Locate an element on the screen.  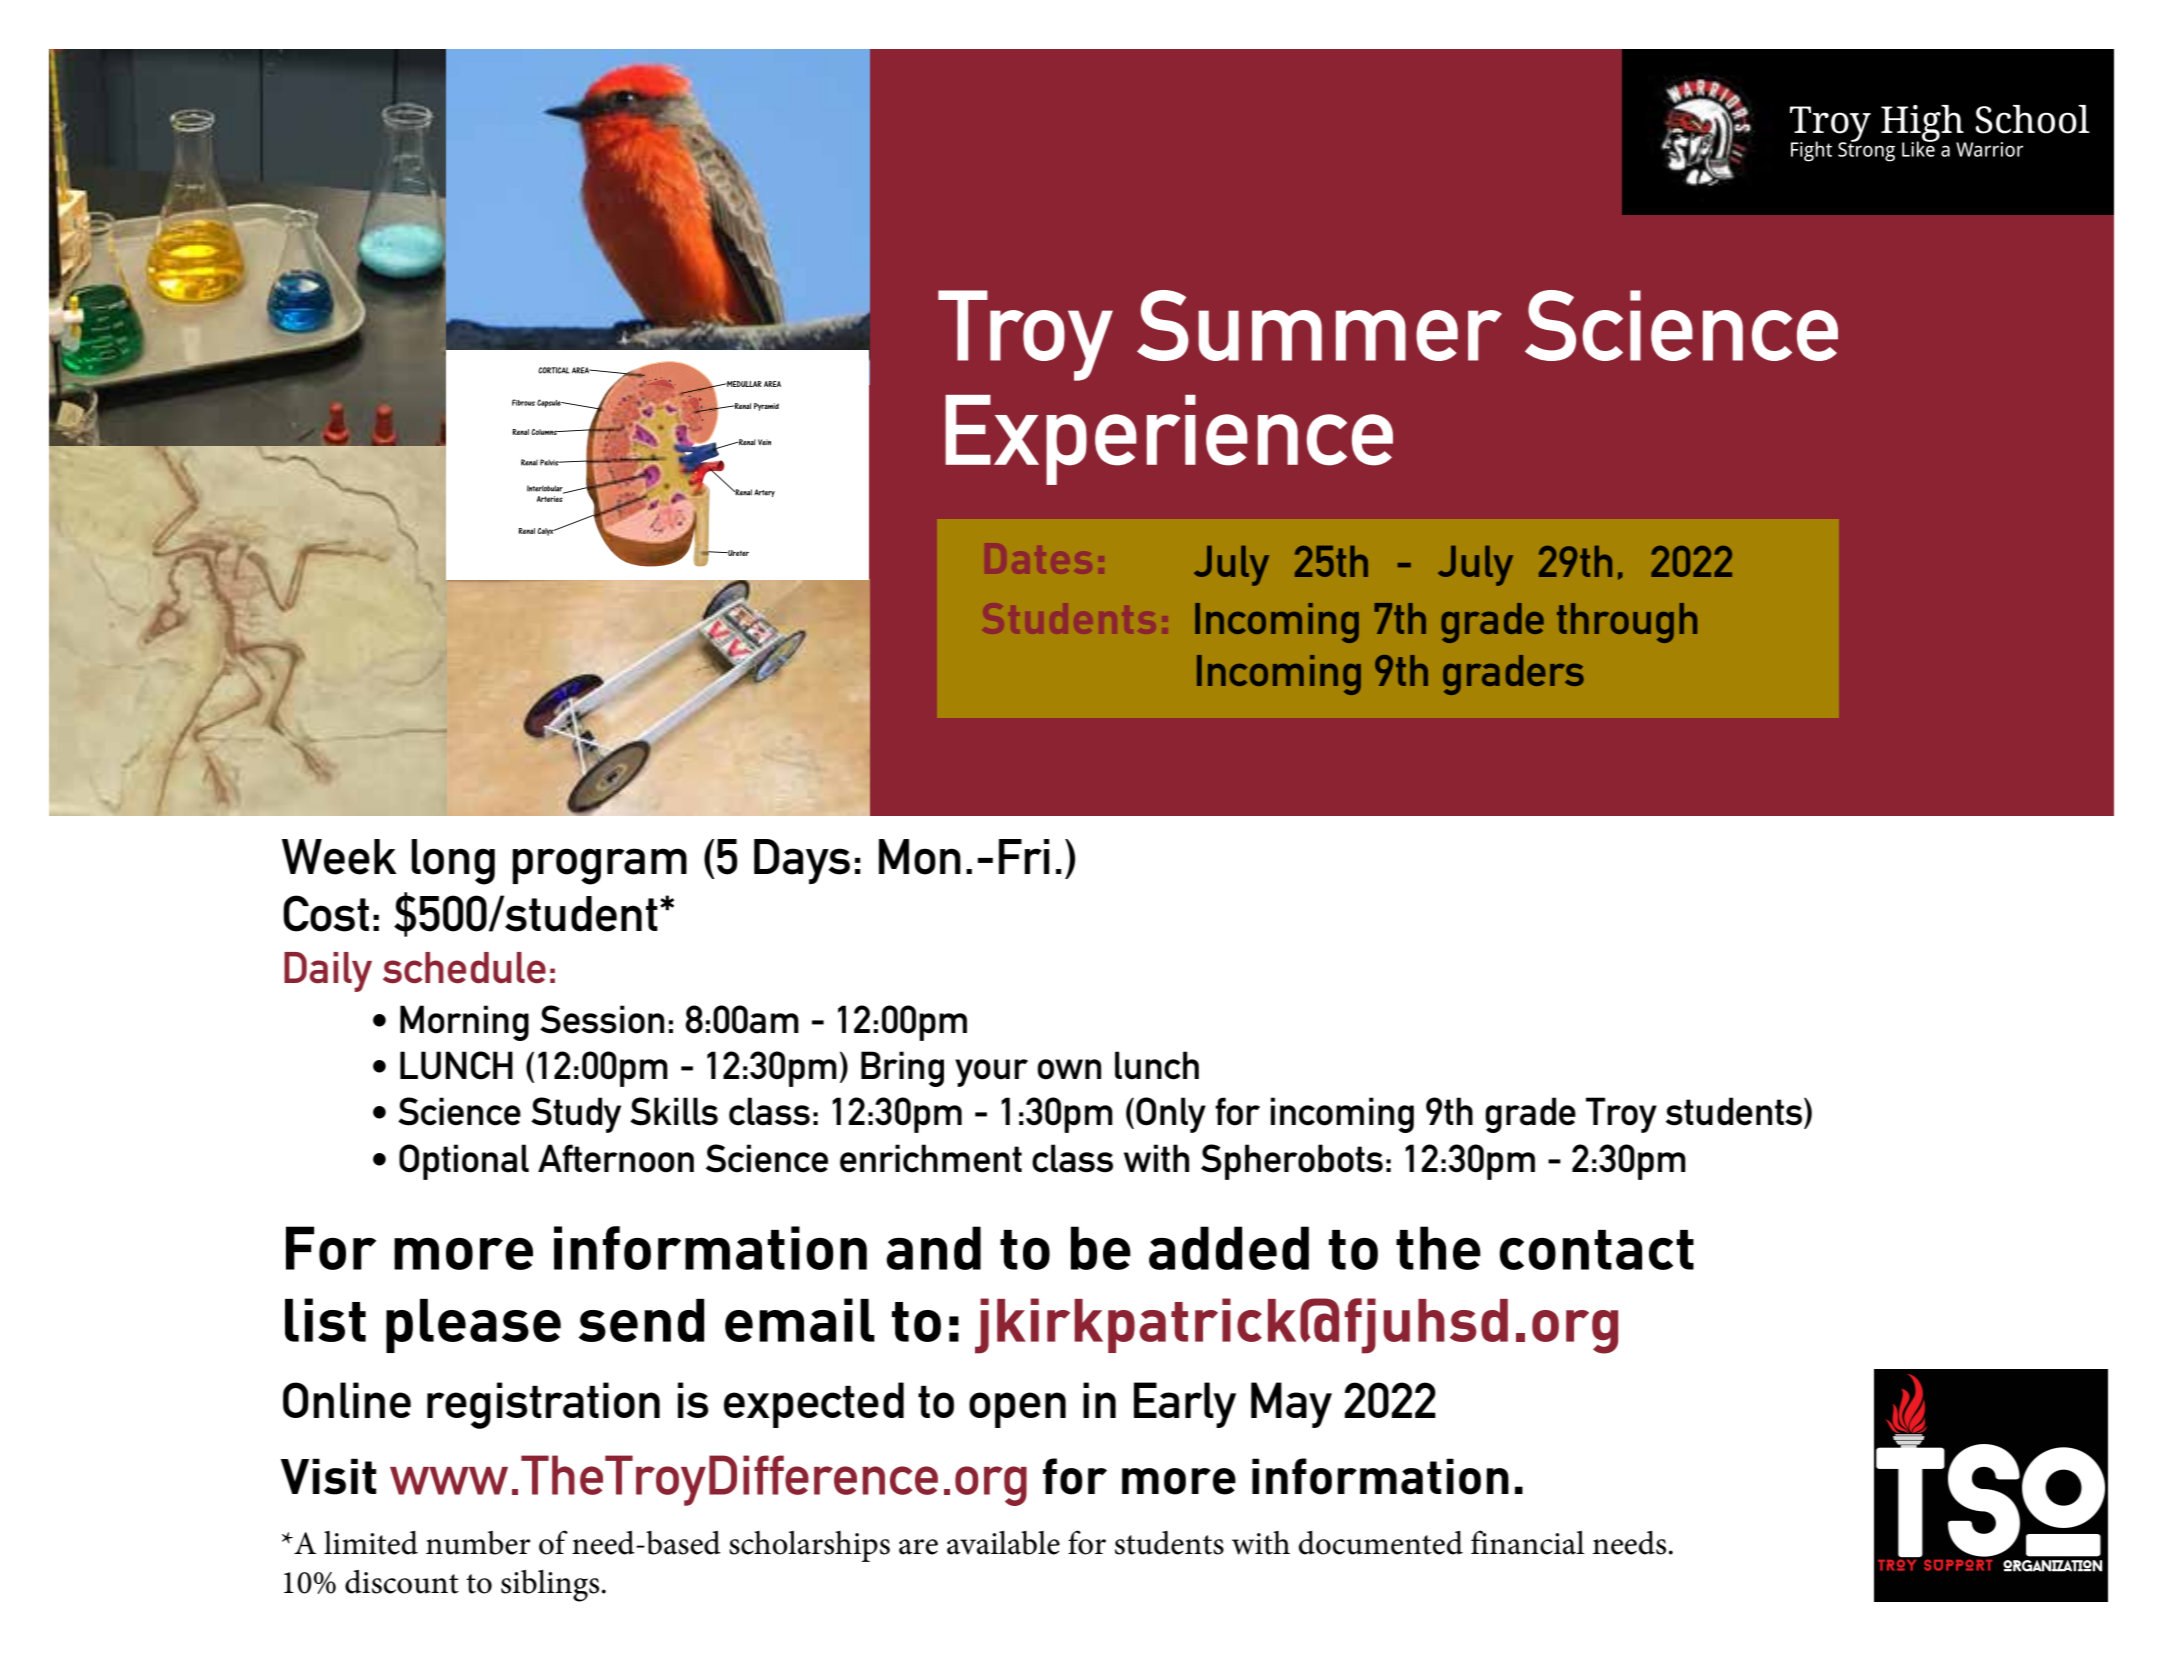
number is located at coordinates (478, 1543).
